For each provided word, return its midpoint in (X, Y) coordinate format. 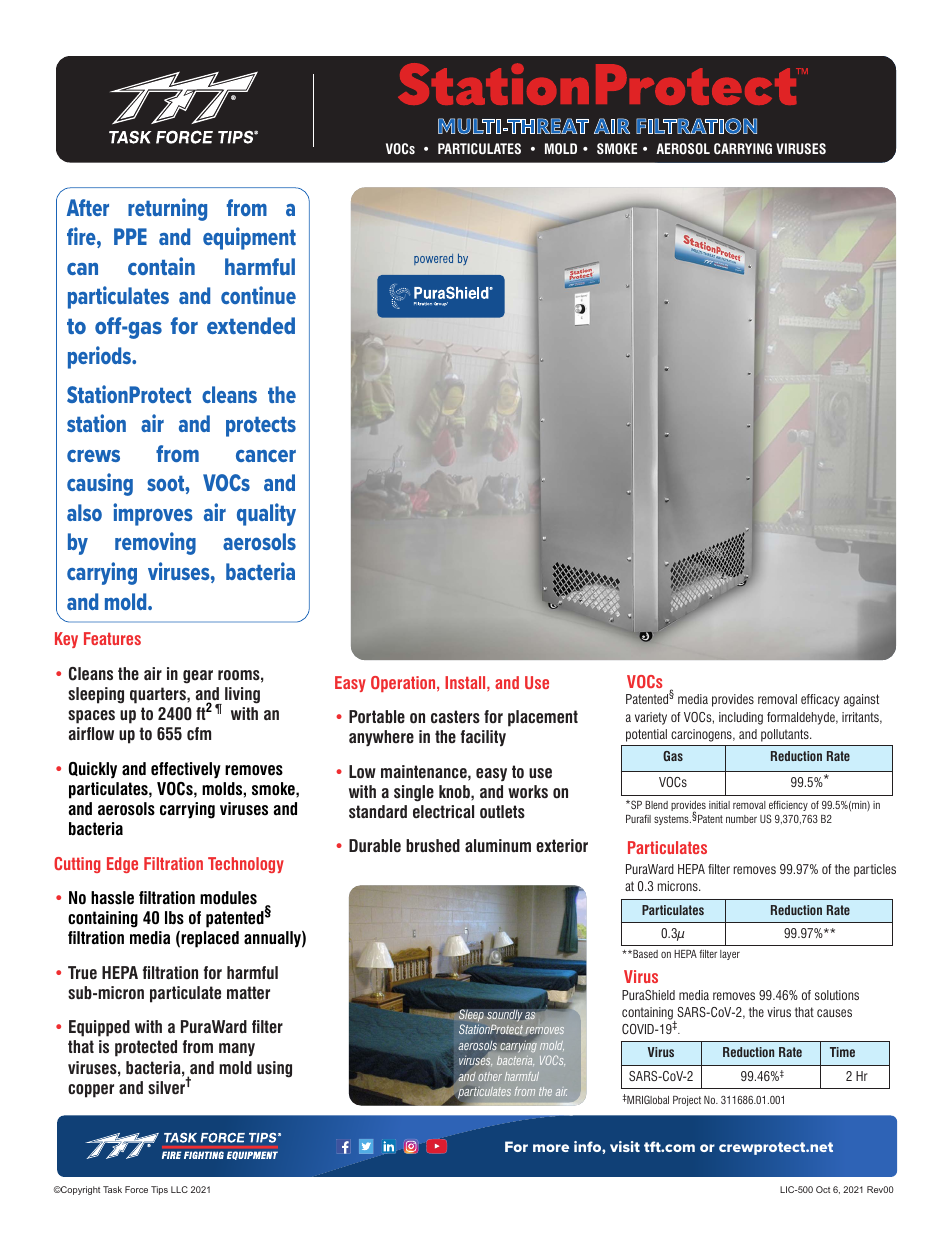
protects (261, 427)
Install (466, 682)
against (861, 700)
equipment (249, 238)
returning (167, 209)
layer (730, 955)
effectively (186, 770)
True (82, 972)
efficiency (788, 806)
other (490, 1076)
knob (455, 792)
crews (93, 456)
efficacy (820, 700)
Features (112, 638)
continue (258, 295)
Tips (159, 1190)
